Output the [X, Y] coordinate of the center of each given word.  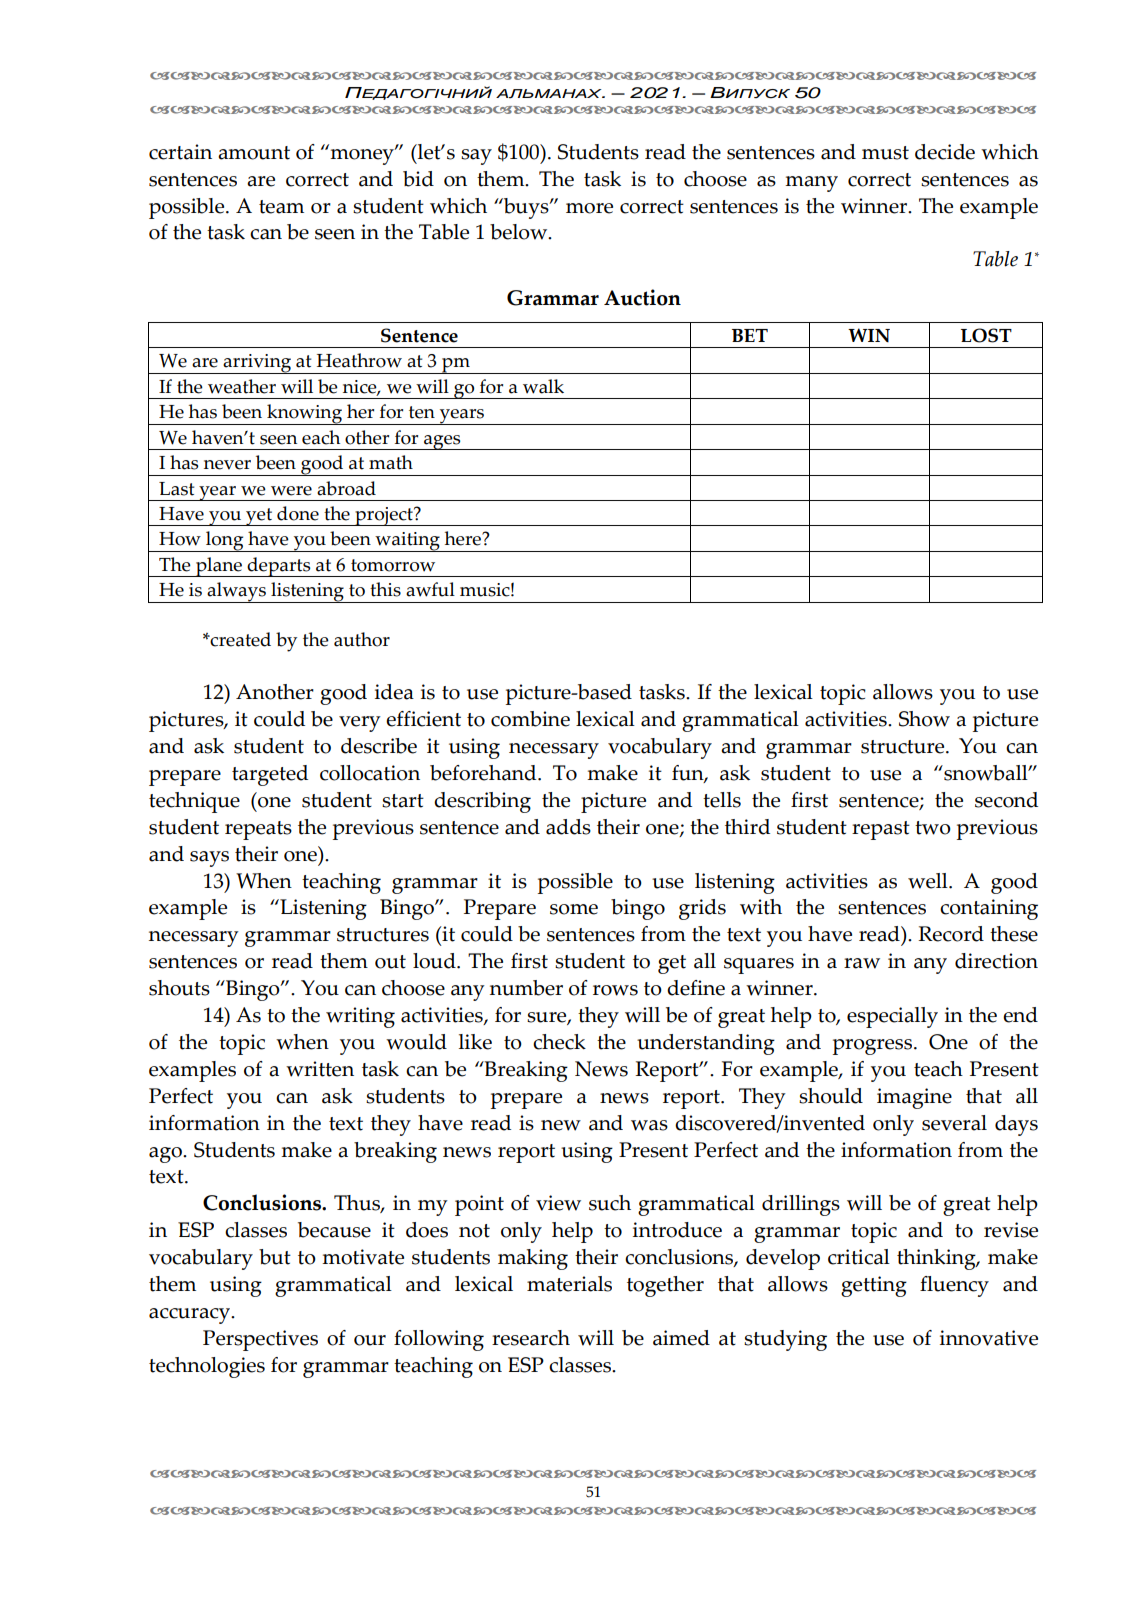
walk [543, 386]
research [531, 1338]
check [559, 1042]
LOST [986, 335]
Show [924, 719]
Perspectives [260, 1340]
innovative [989, 1338]
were [291, 491]
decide [945, 152]
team [281, 207]
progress [874, 1047]
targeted [270, 775]
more [589, 208]
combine [530, 719]
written [320, 1069]
